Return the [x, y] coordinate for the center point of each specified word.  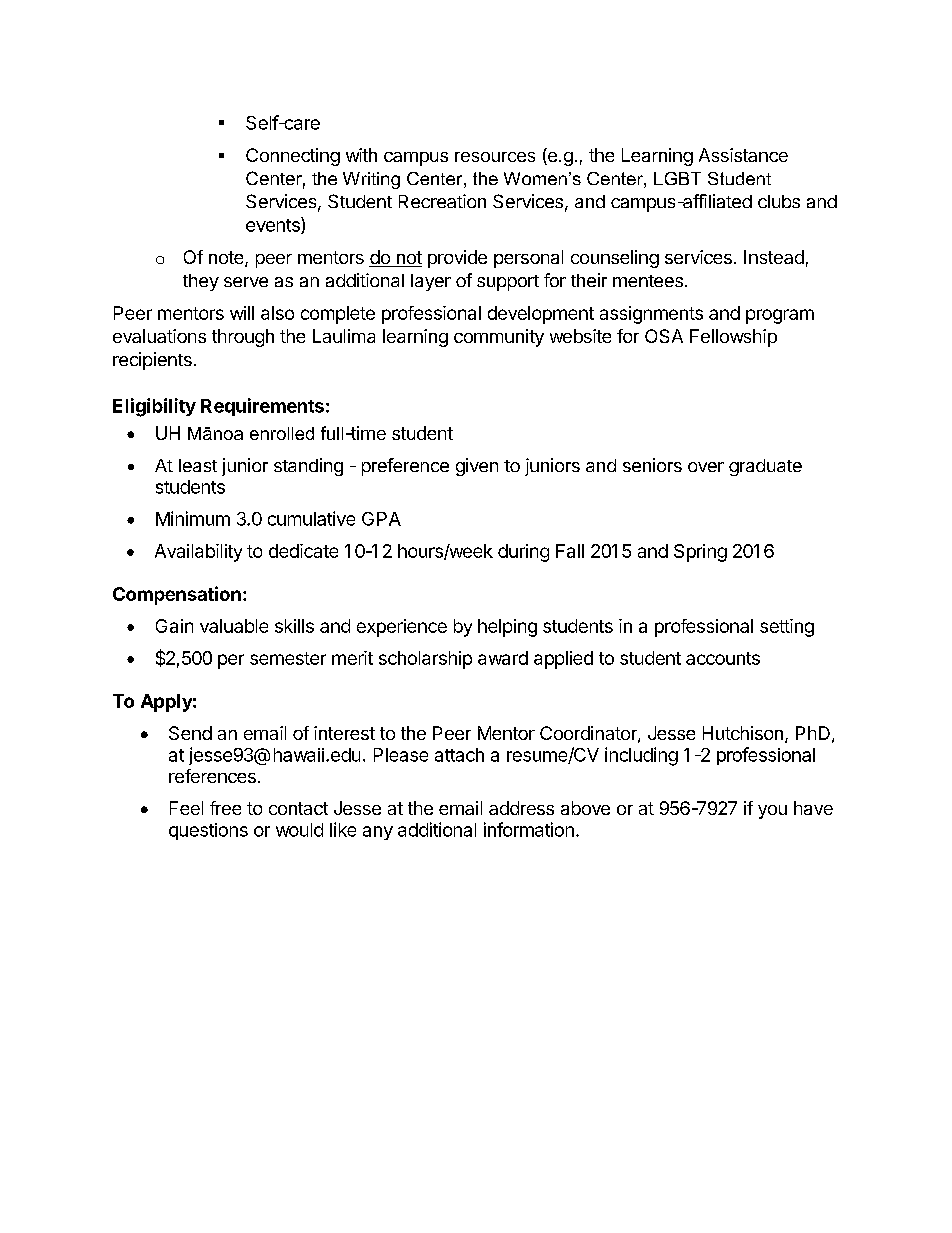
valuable [234, 626]
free [225, 808]
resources [495, 157]
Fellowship [733, 338]
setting [787, 628]
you [772, 812]
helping [507, 628]
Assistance [743, 155]
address [521, 808]
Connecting [293, 157]
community [499, 338]
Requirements [262, 407]
